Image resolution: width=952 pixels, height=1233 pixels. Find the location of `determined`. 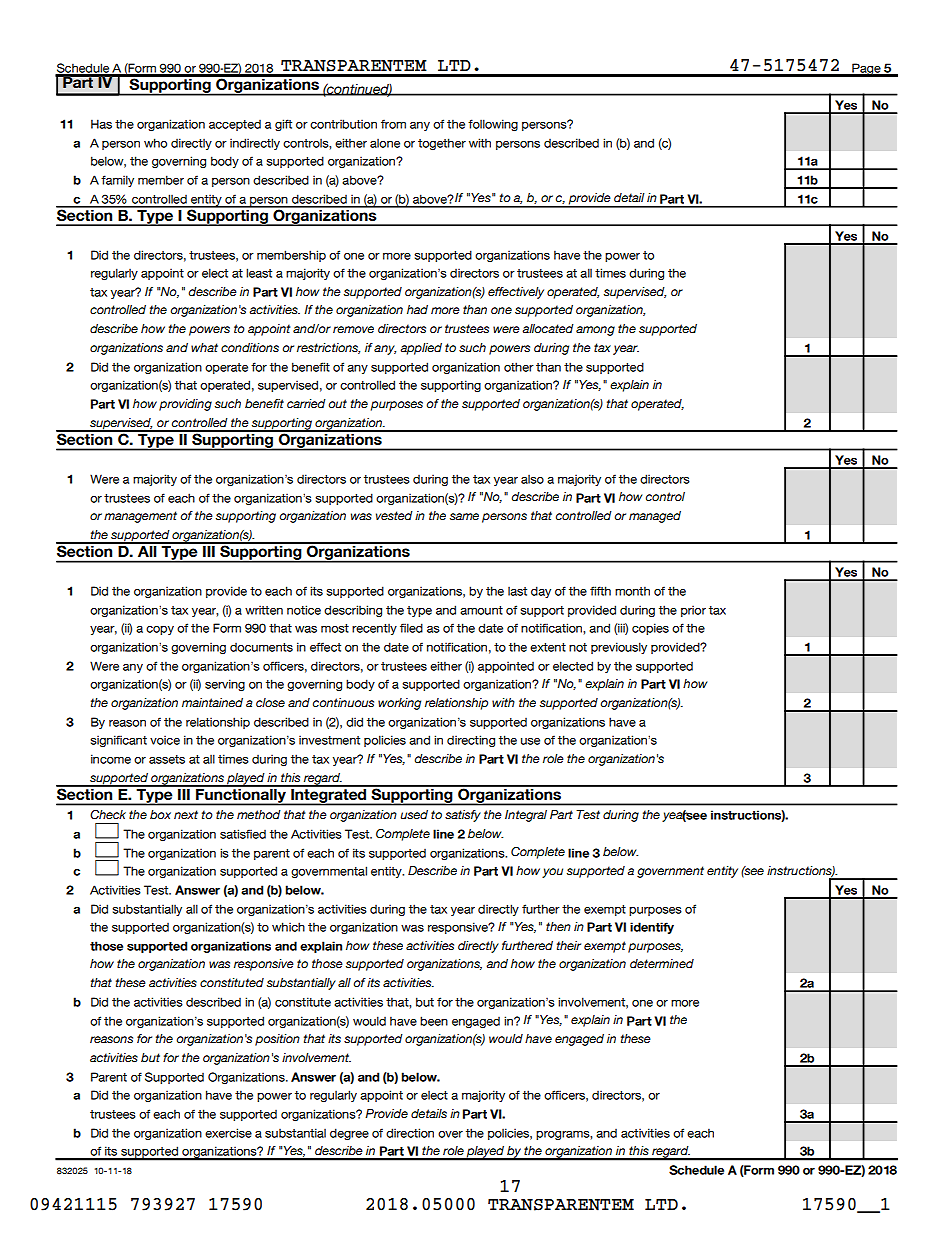

determined is located at coordinates (662, 963).
